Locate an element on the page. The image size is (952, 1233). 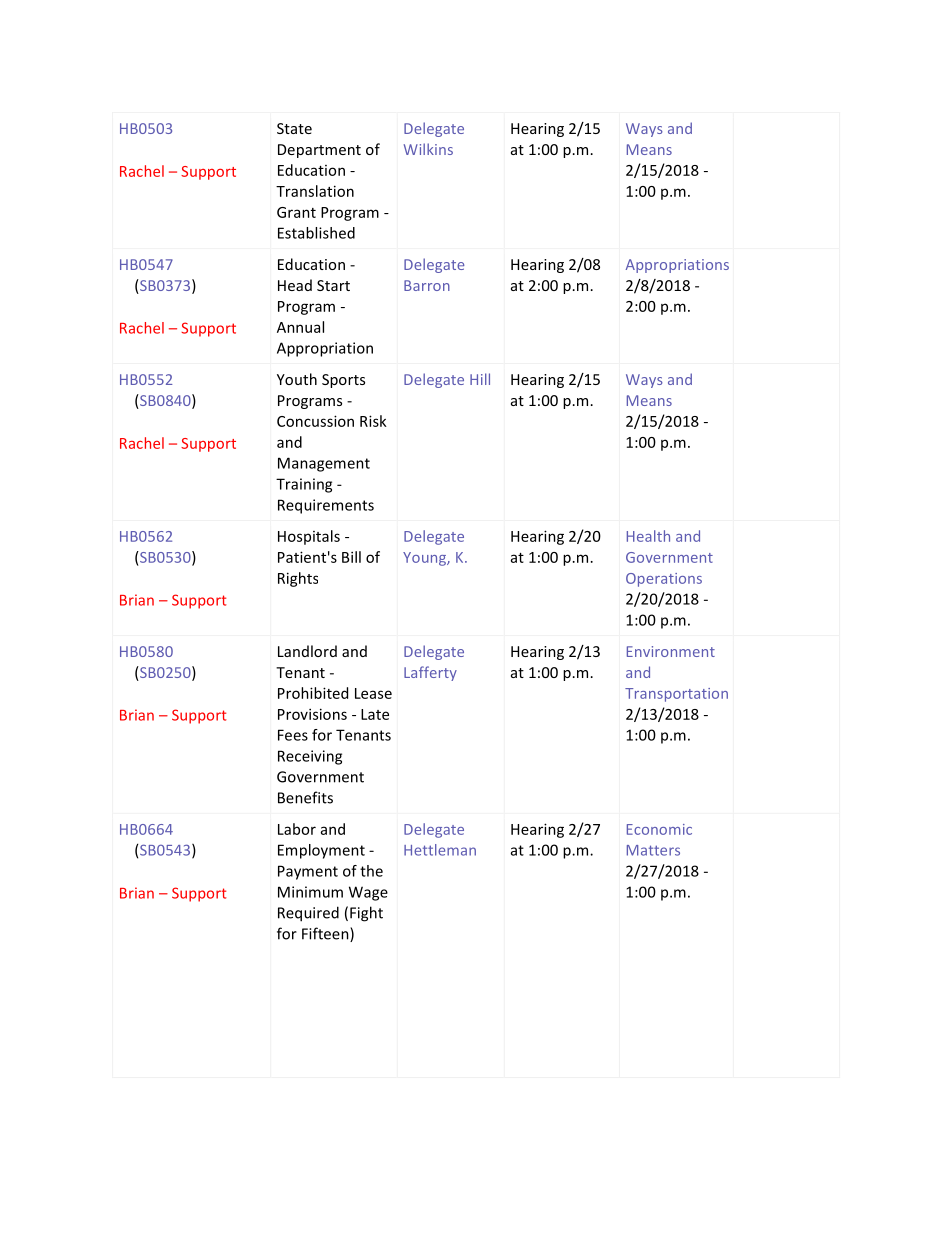
Barron is located at coordinates (427, 285).
